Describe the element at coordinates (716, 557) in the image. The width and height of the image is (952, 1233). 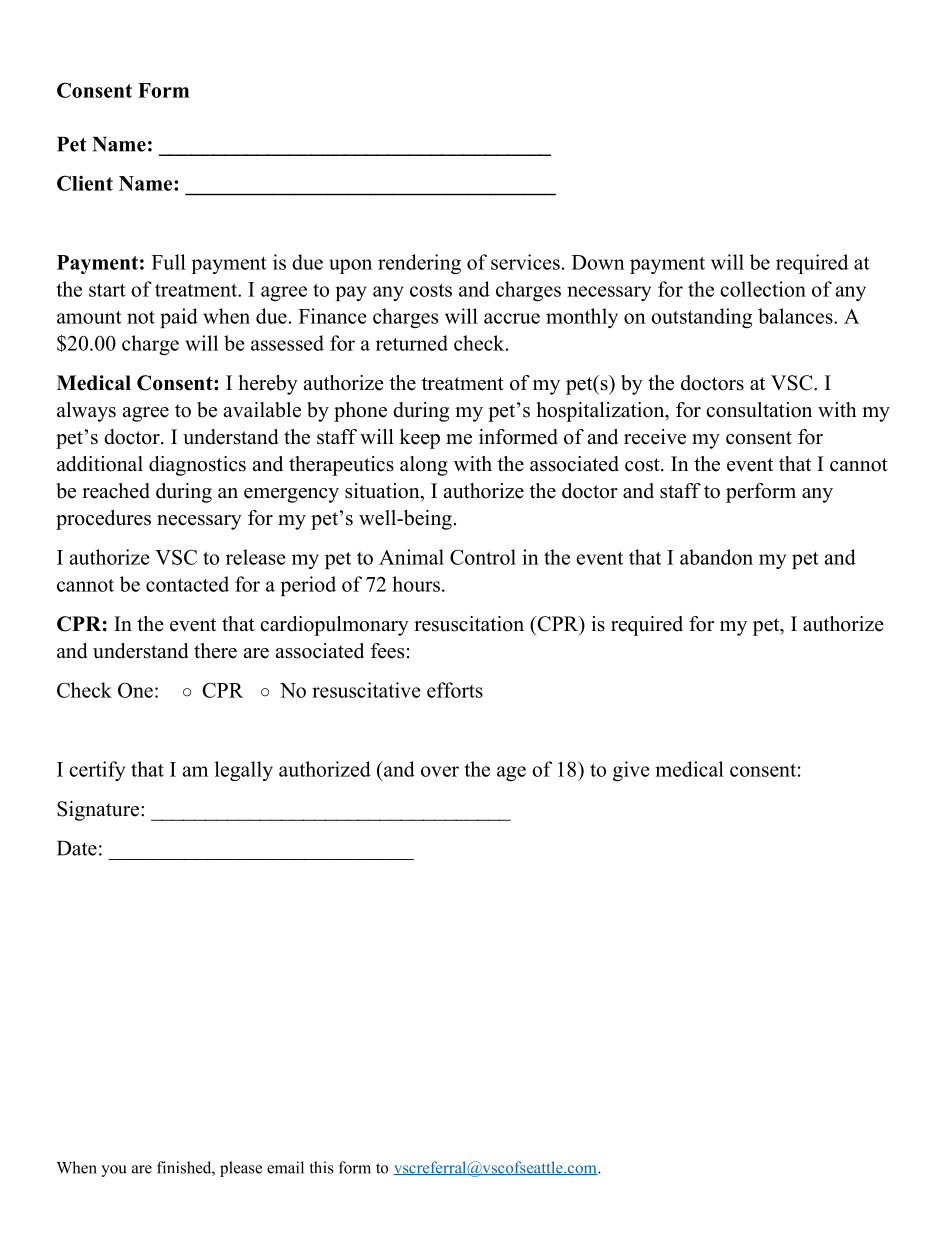
I see `abandon` at that location.
